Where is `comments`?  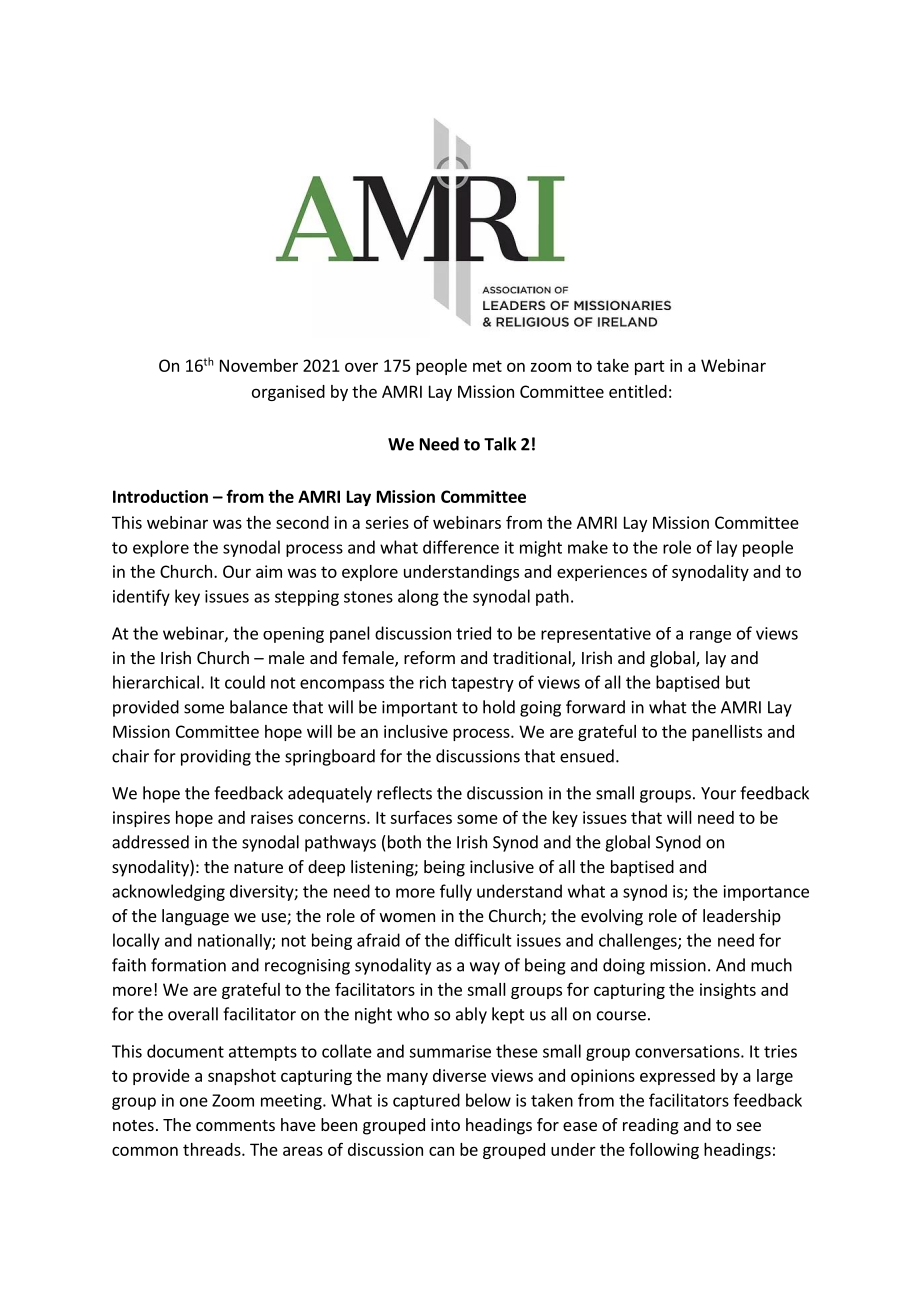 comments is located at coordinates (235, 1125).
